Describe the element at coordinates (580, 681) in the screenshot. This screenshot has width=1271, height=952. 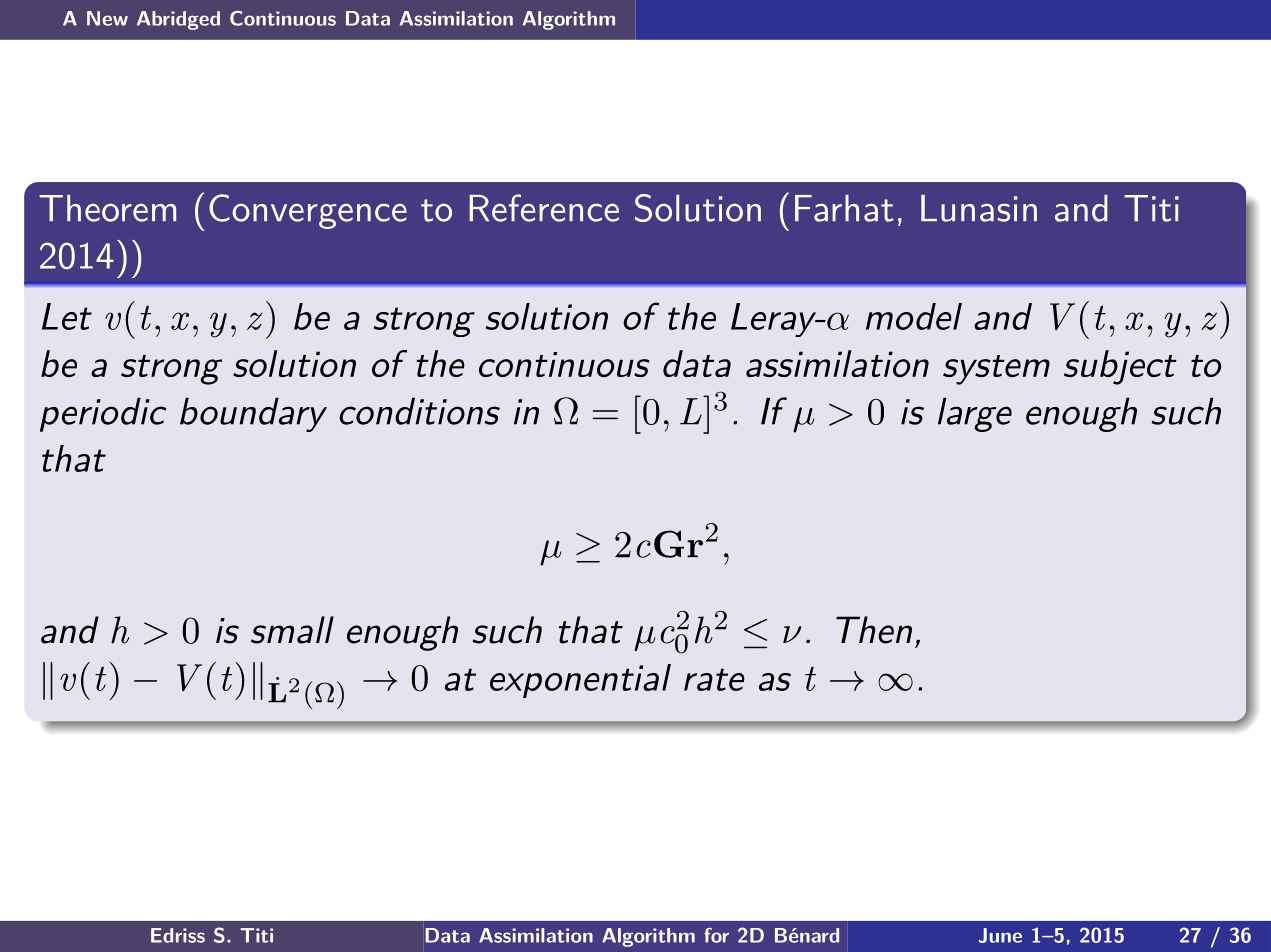
I see `exponential` at that location.
